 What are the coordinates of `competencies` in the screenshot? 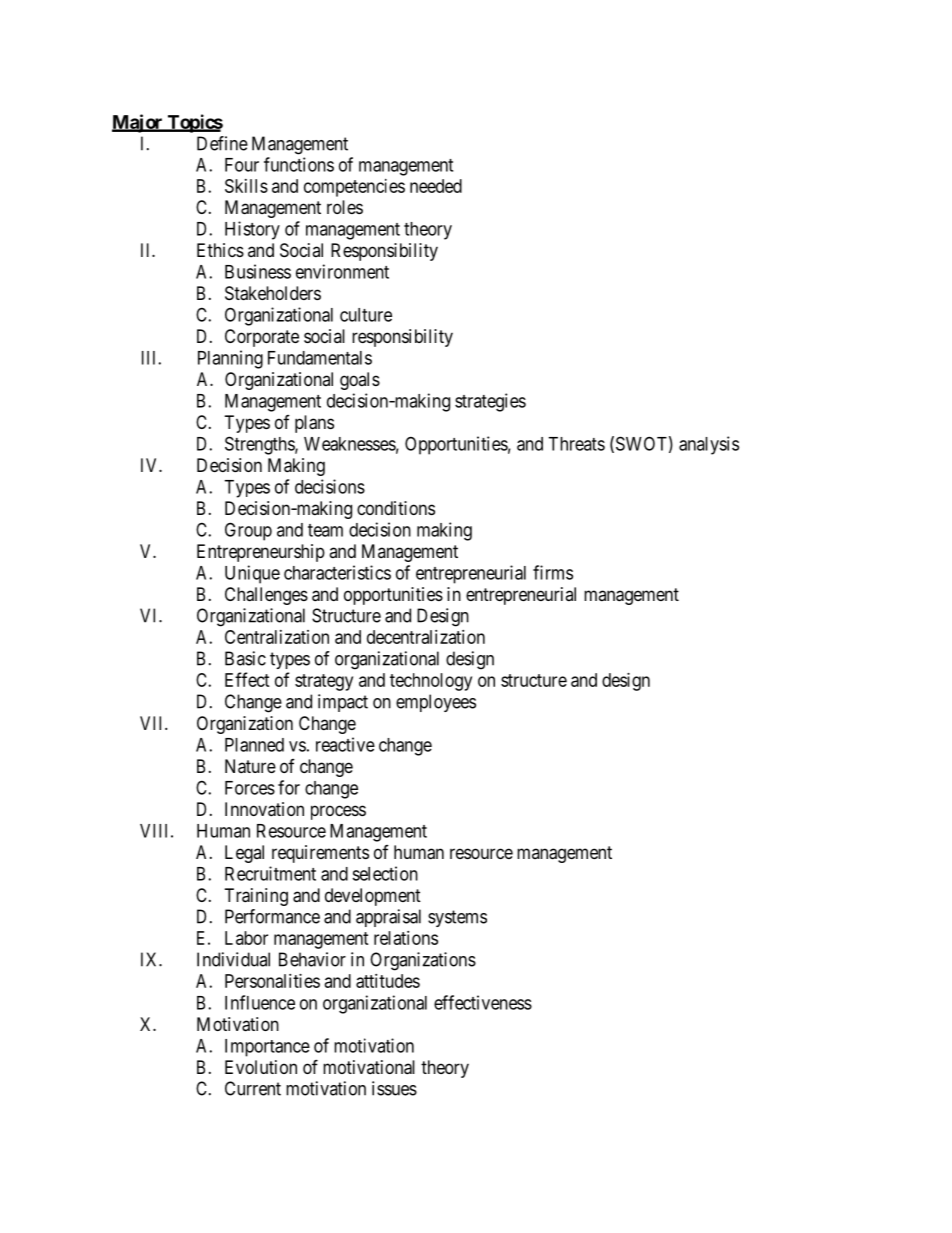 It's located at (354, 188).
